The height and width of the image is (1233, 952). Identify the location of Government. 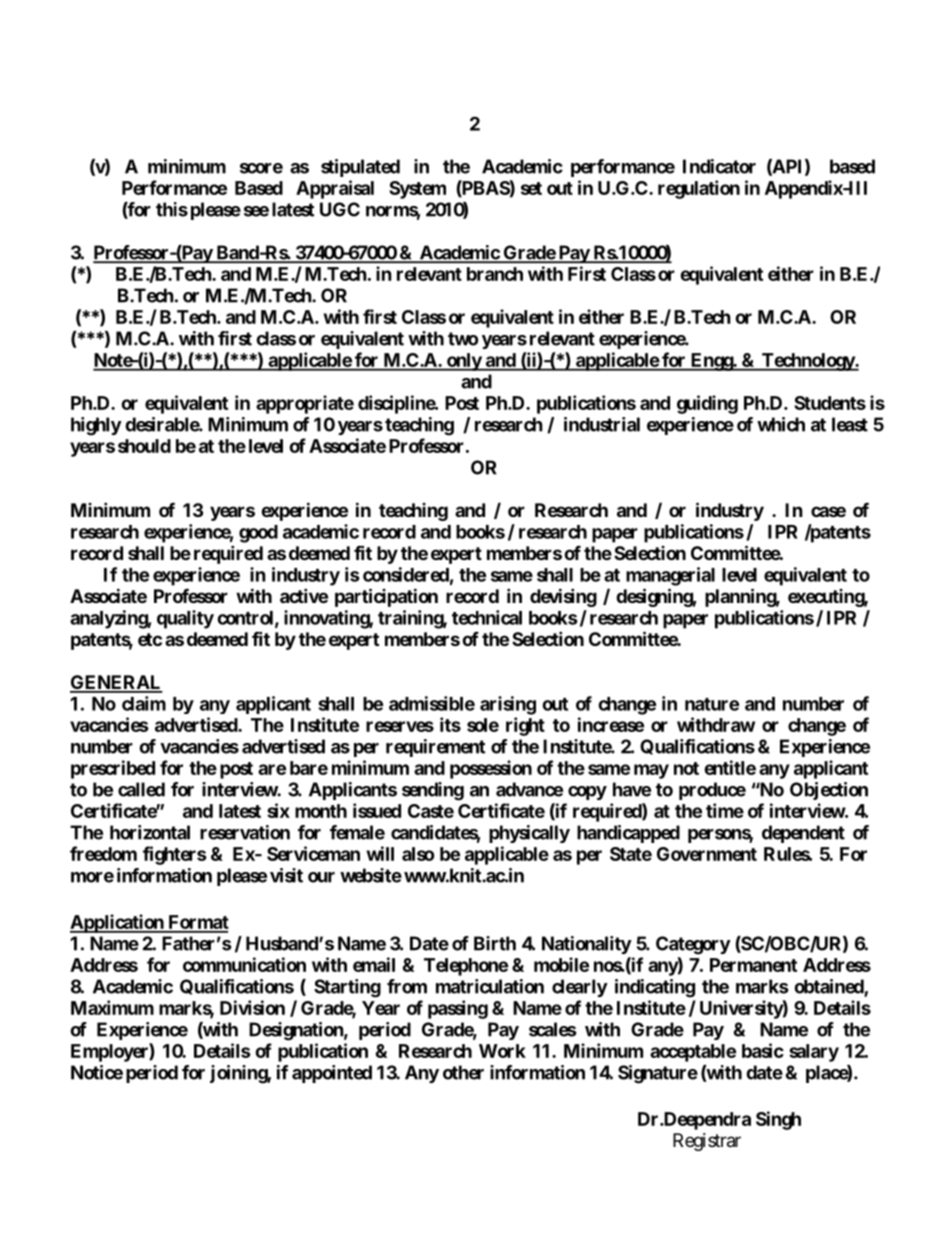
(707, 854).
